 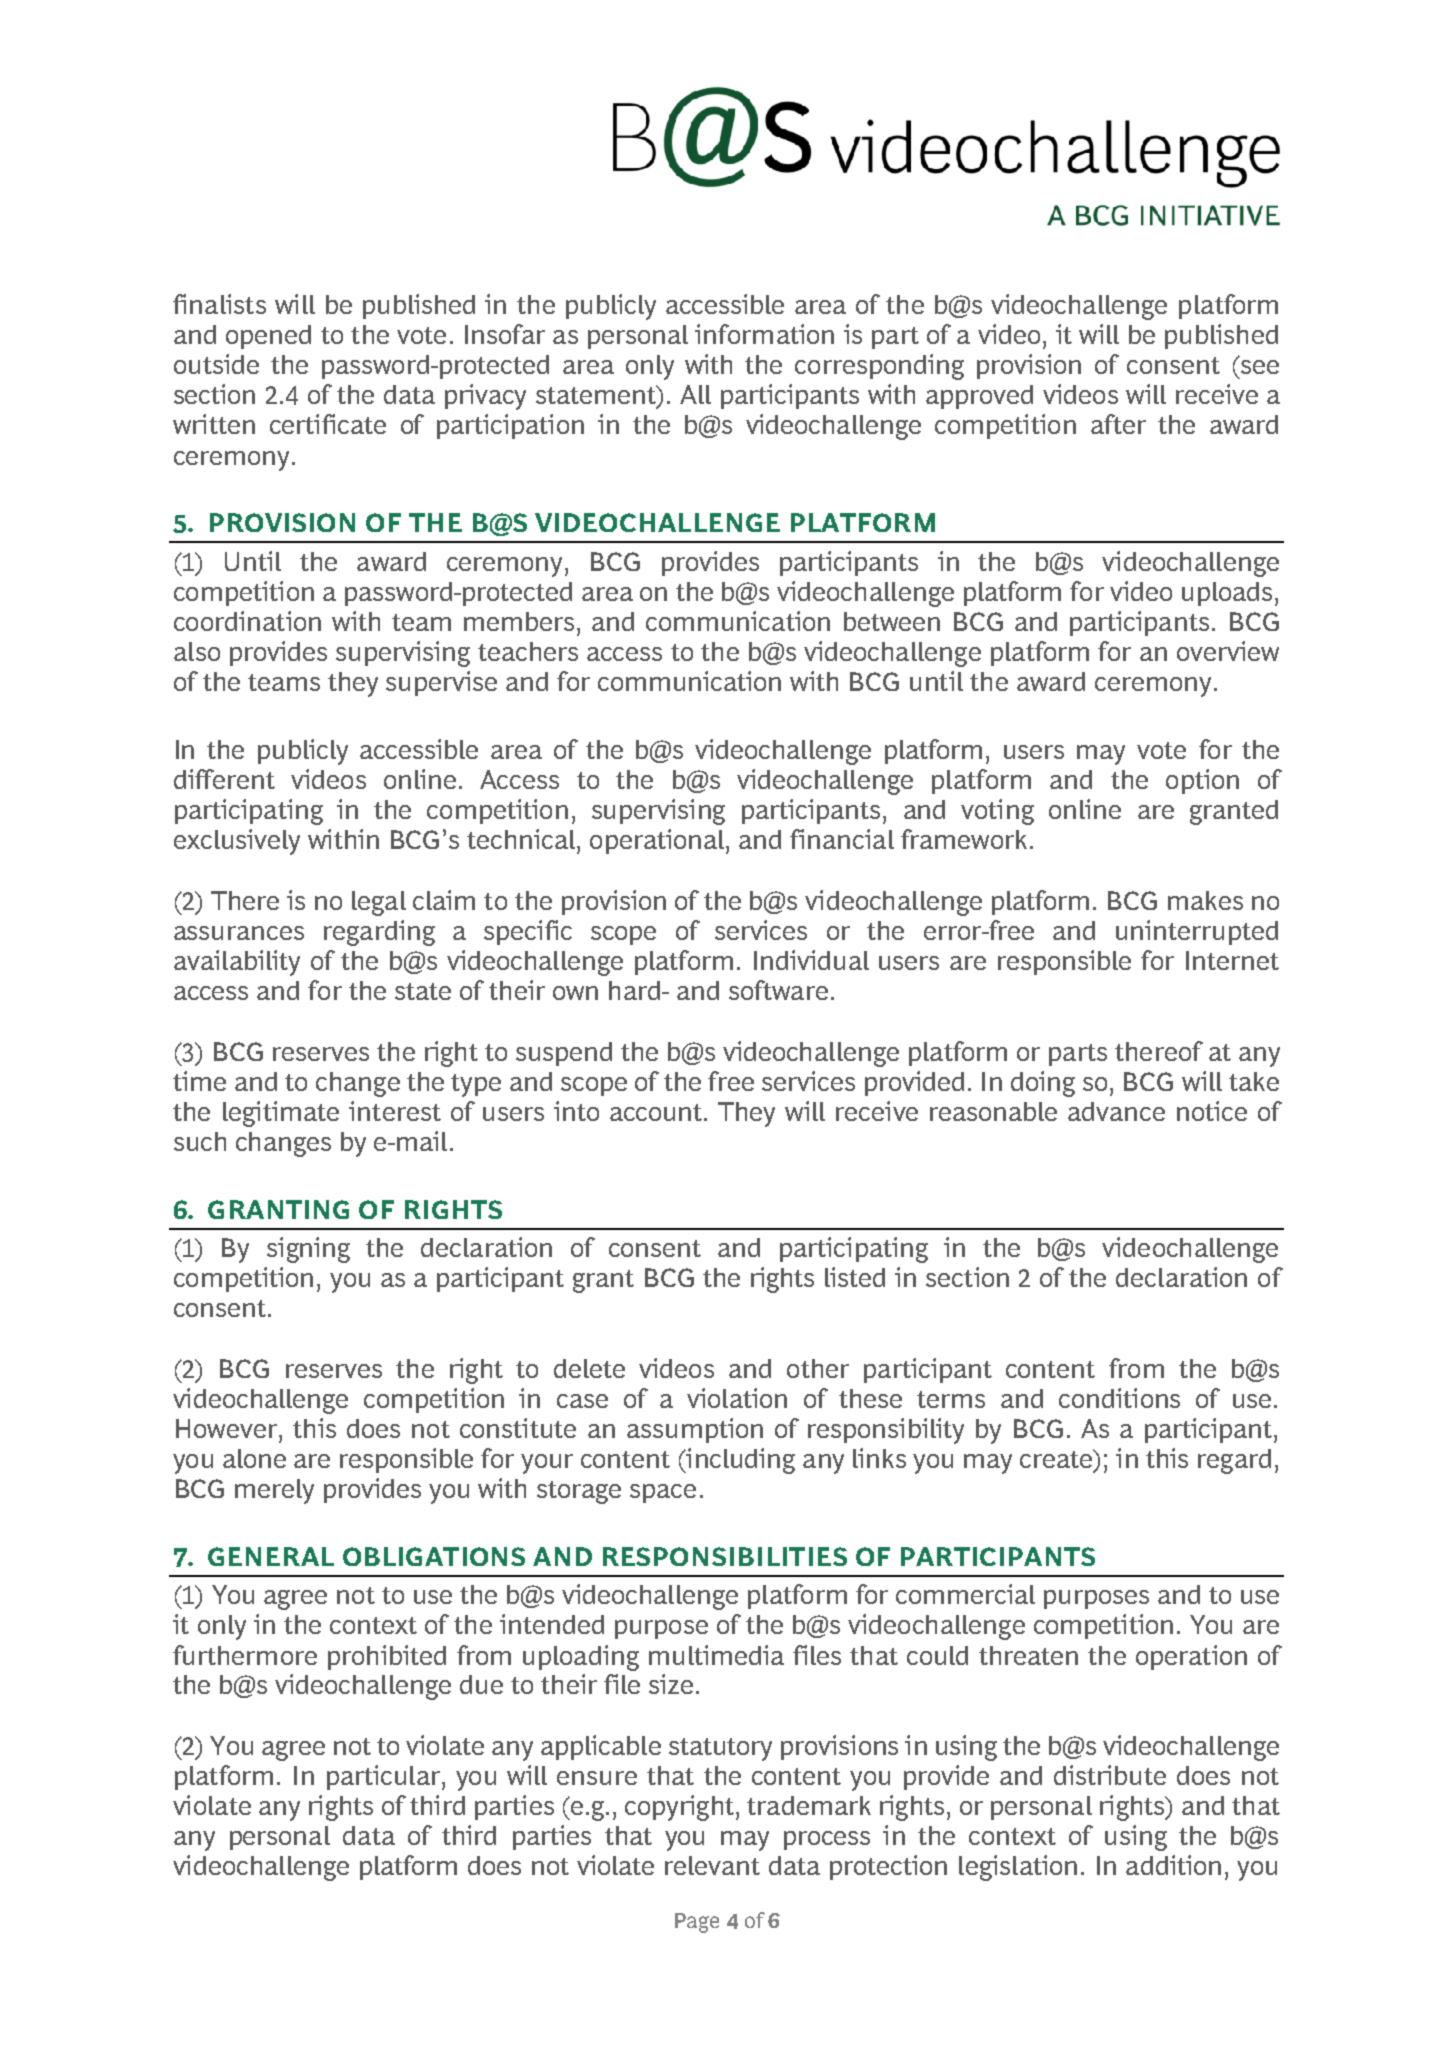 I want to click on advance, so click(x=1116, y=1111).
